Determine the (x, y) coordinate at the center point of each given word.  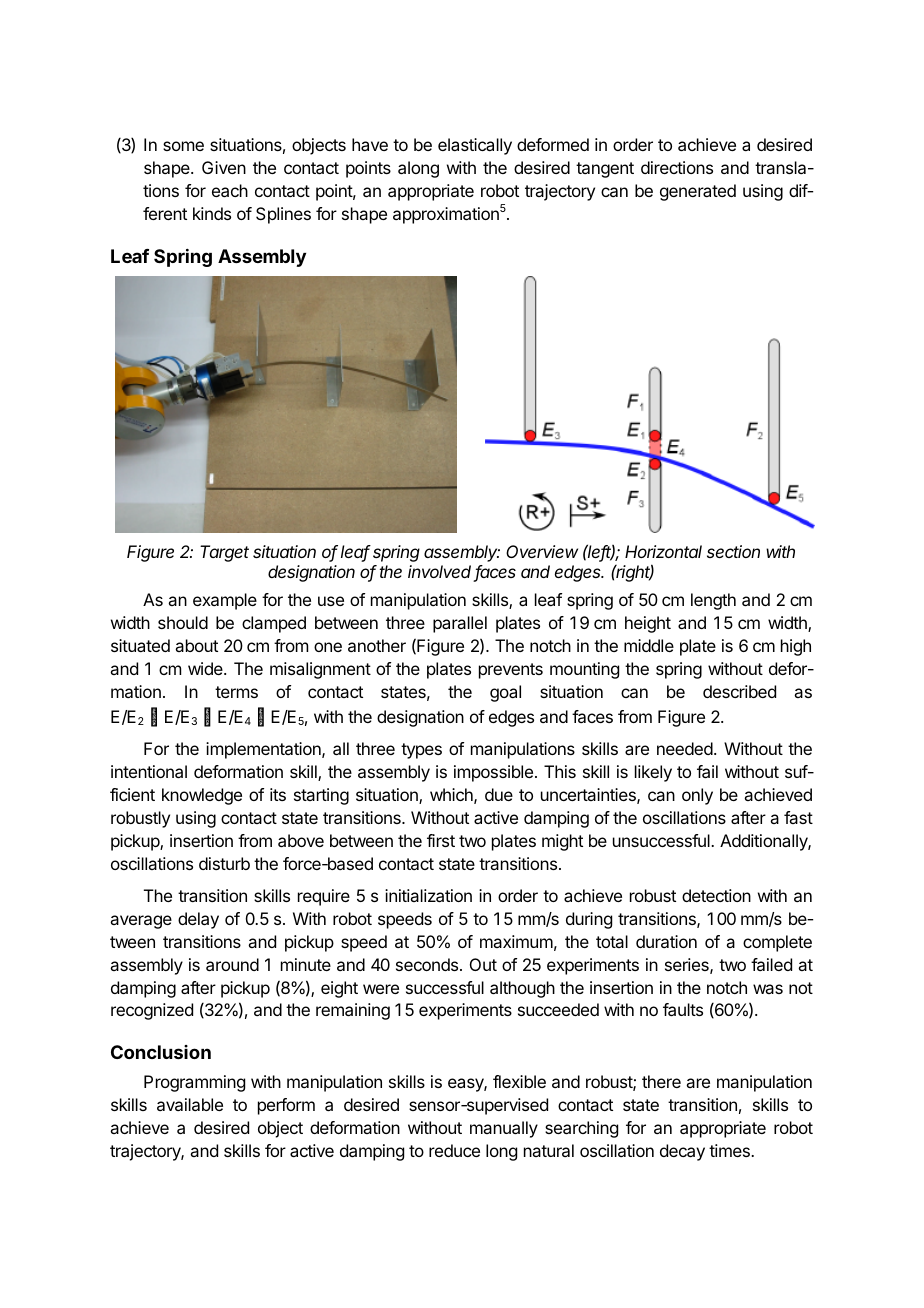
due (499, 794)
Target (224, 553)
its (278, 794)
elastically (475, 146)
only (697, 796)
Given (224, 167)
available (190, 1104)
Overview (542, 551)
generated (698, 192)
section (733, 551)
